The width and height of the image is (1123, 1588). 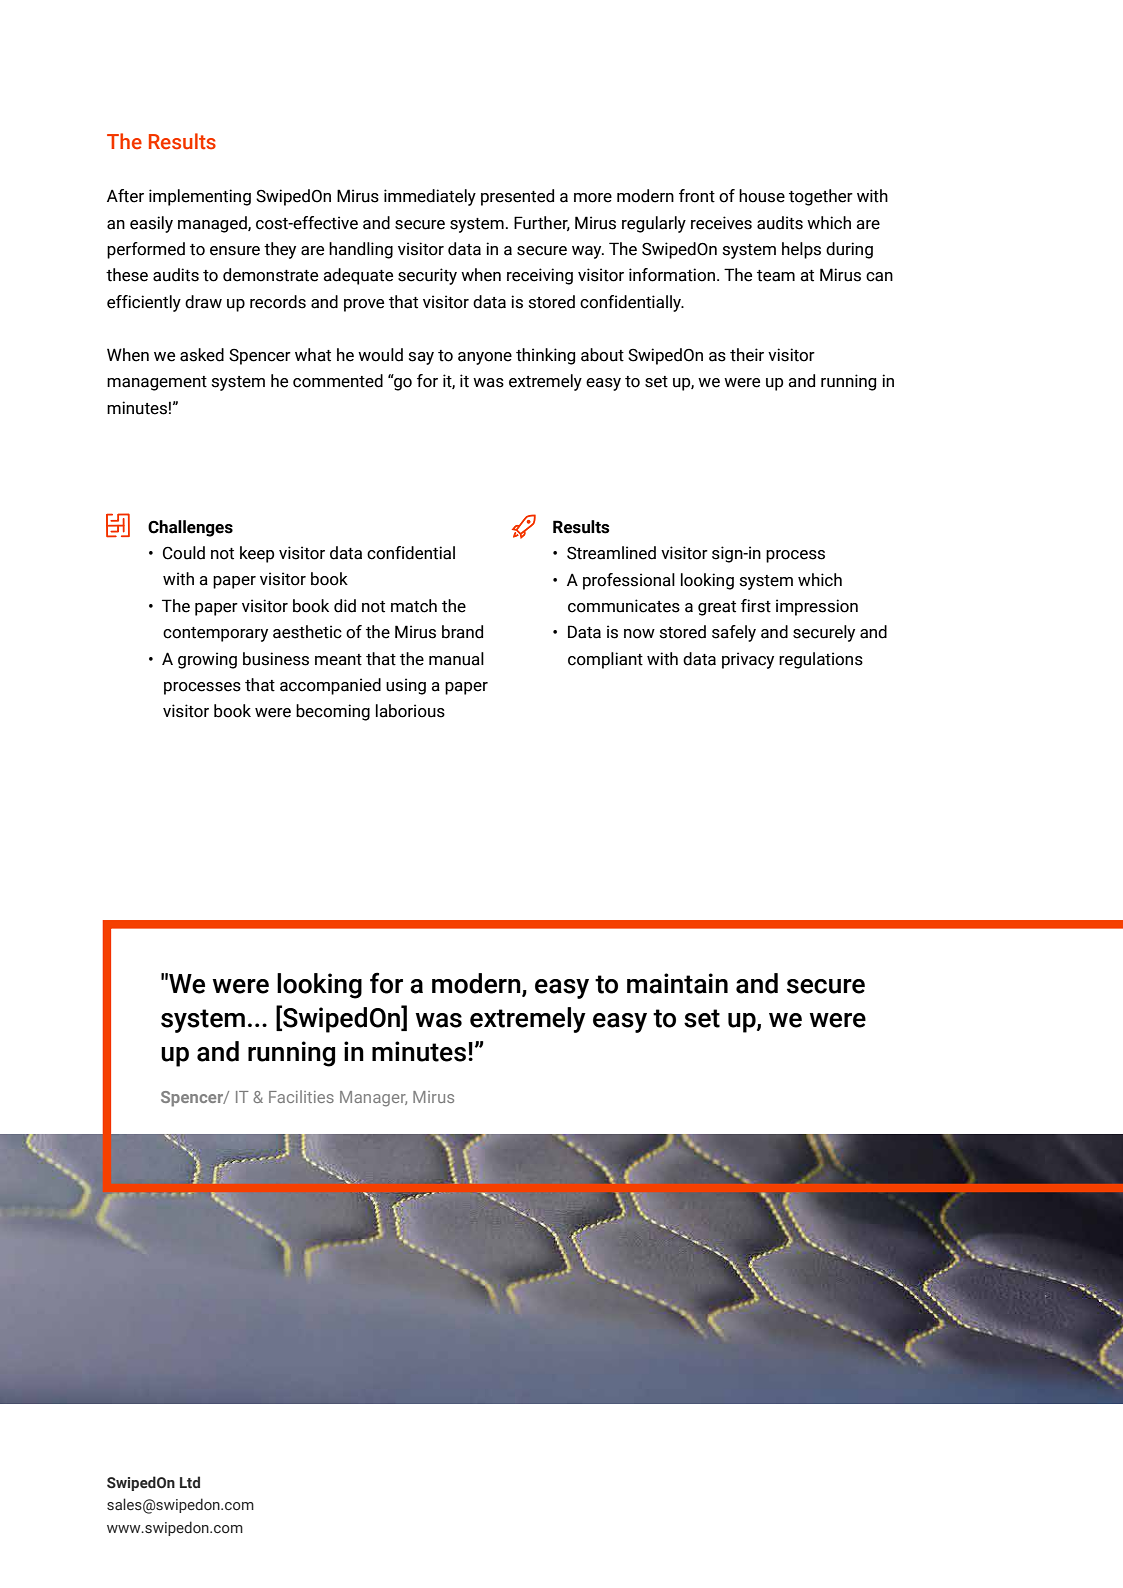 What do you see at coordinates (542, 223) in the image?
I see `Further` at bounding box center [542, 223].
